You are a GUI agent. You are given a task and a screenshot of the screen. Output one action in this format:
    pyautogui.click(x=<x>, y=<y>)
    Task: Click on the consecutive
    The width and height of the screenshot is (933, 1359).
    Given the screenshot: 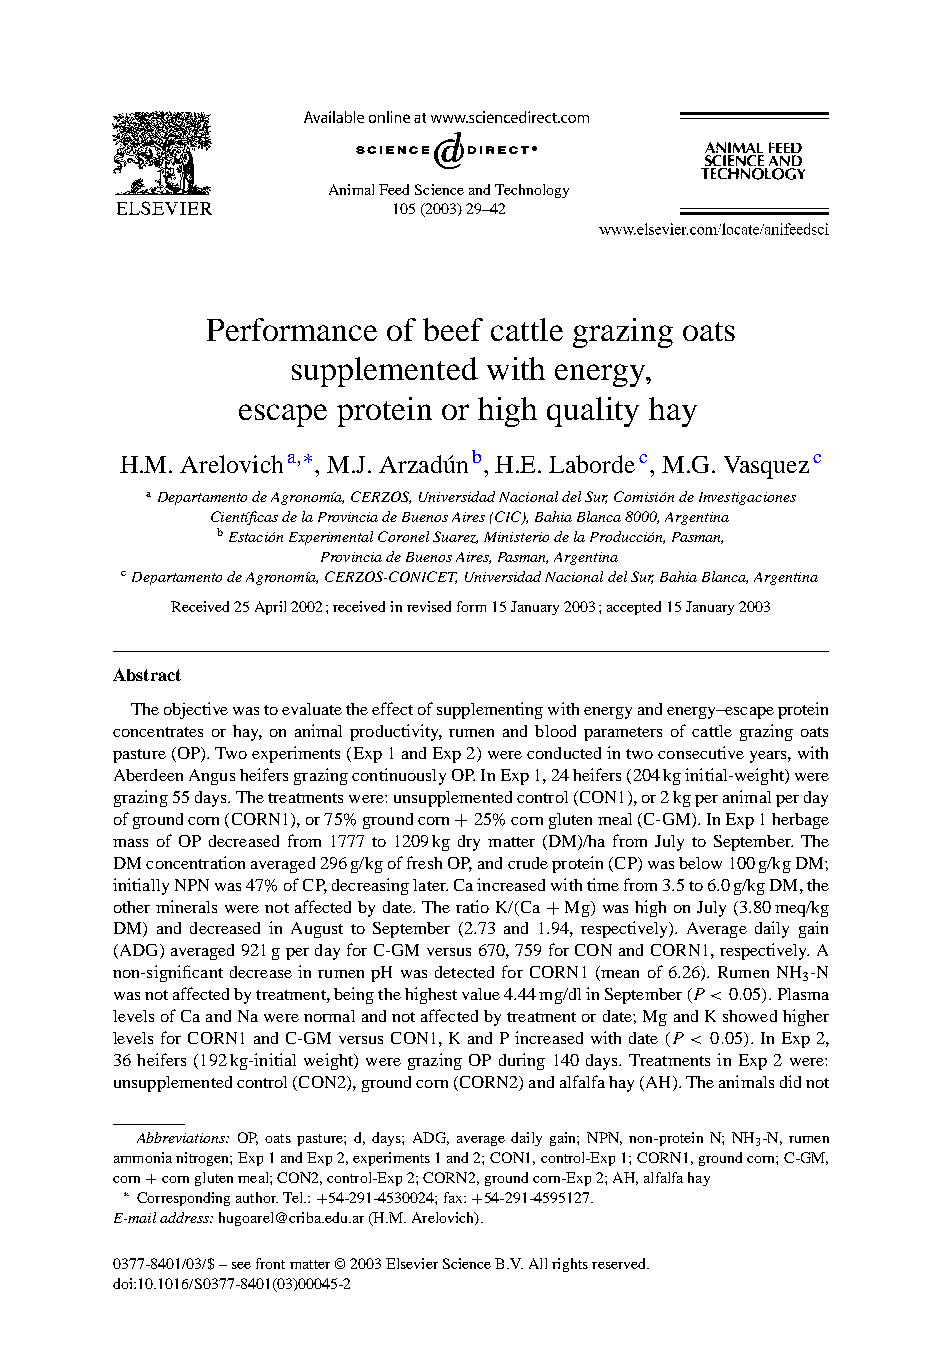 What is the action you would take?
    pyautogui.click(x=701, y=752)
